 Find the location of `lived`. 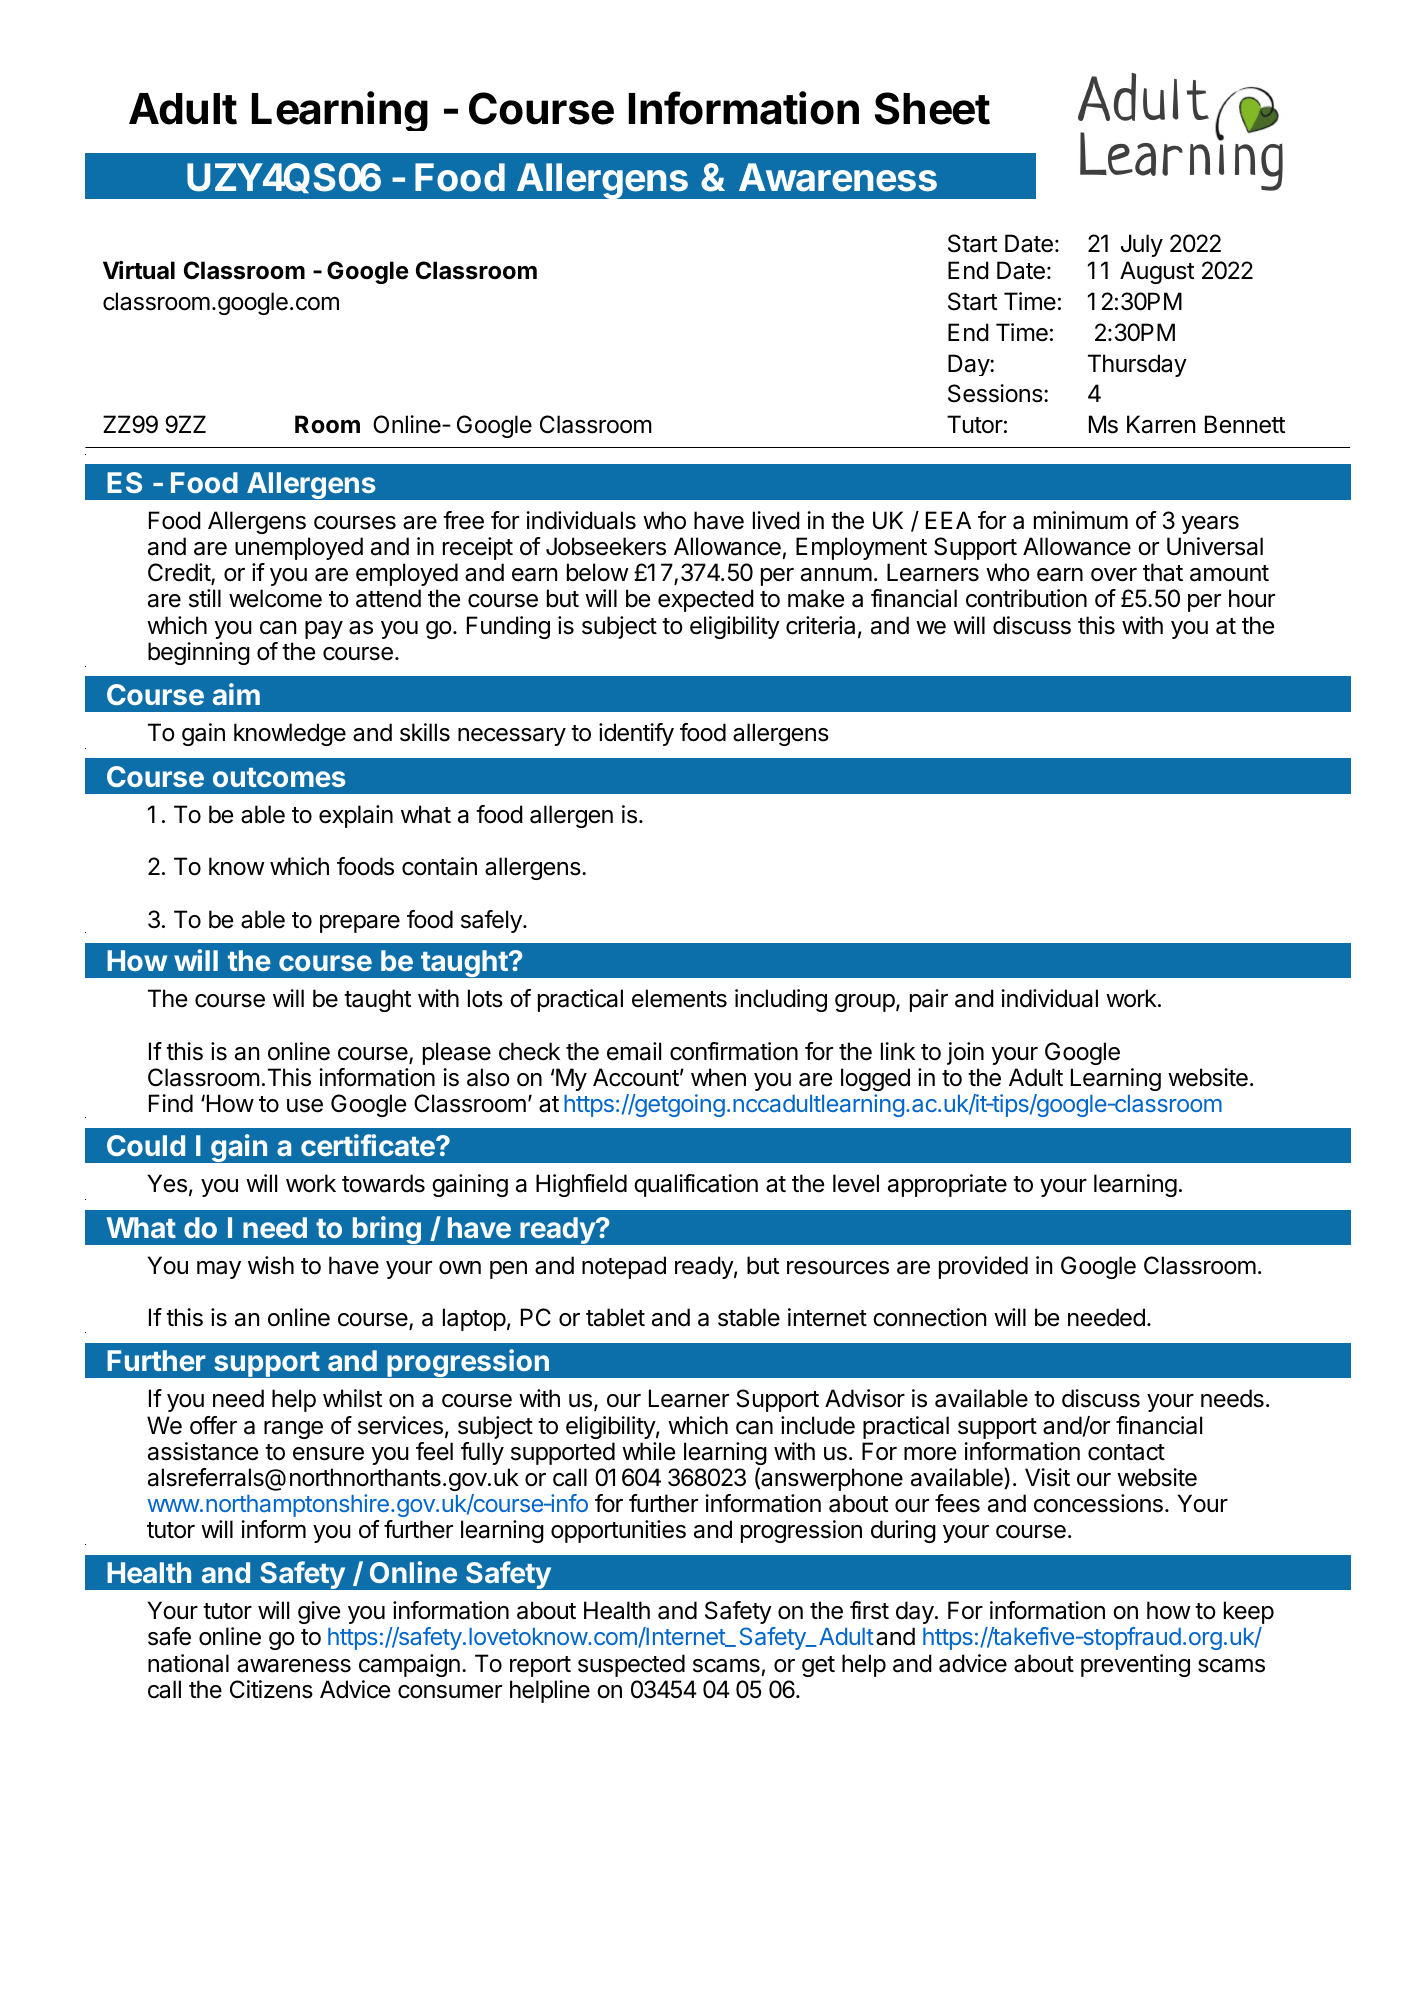

lived is located at coordinates (776, 520).
